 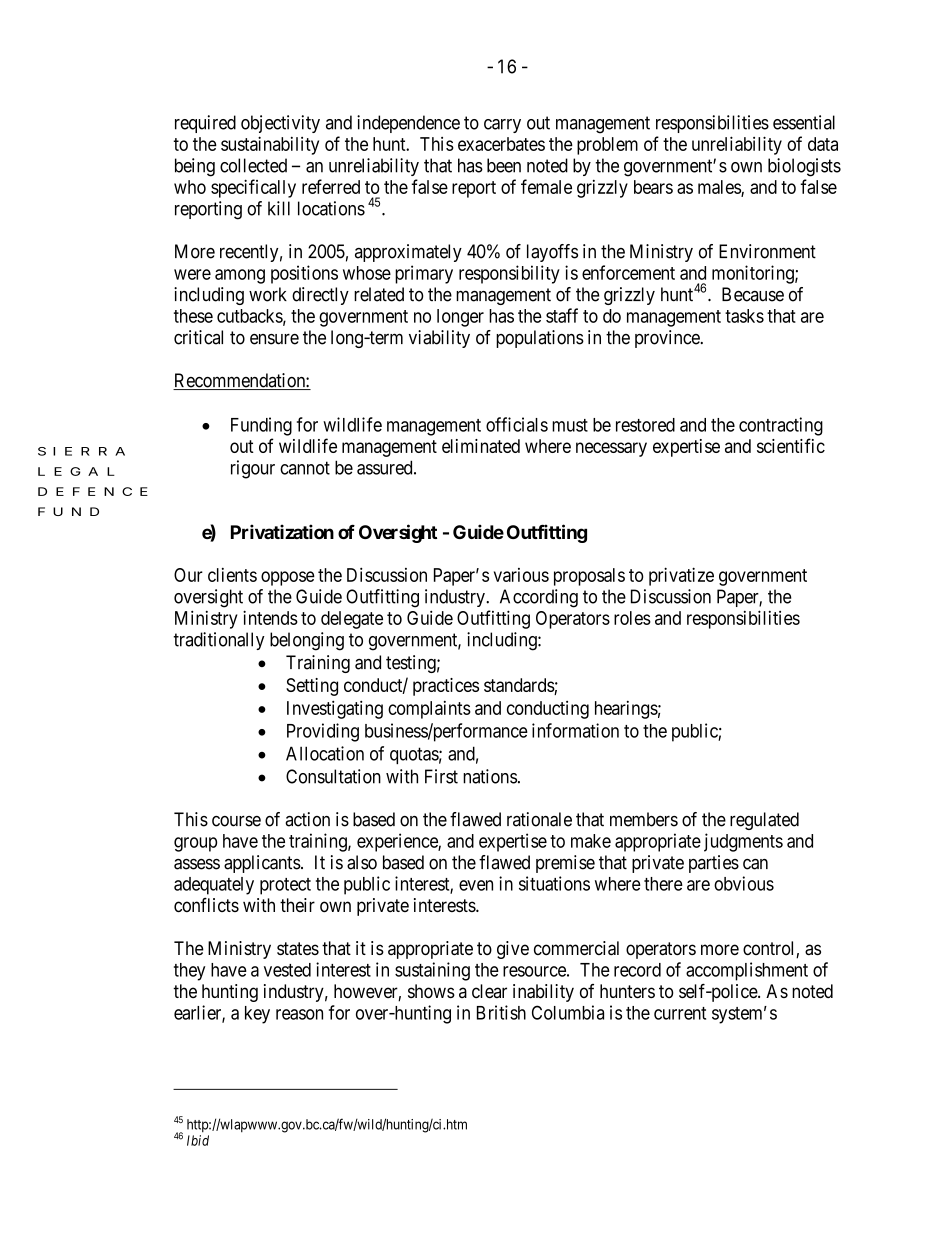 What do you see at coordinates (274, 339) in the image?
I see `ensure` at bounding box center [274, 339].
